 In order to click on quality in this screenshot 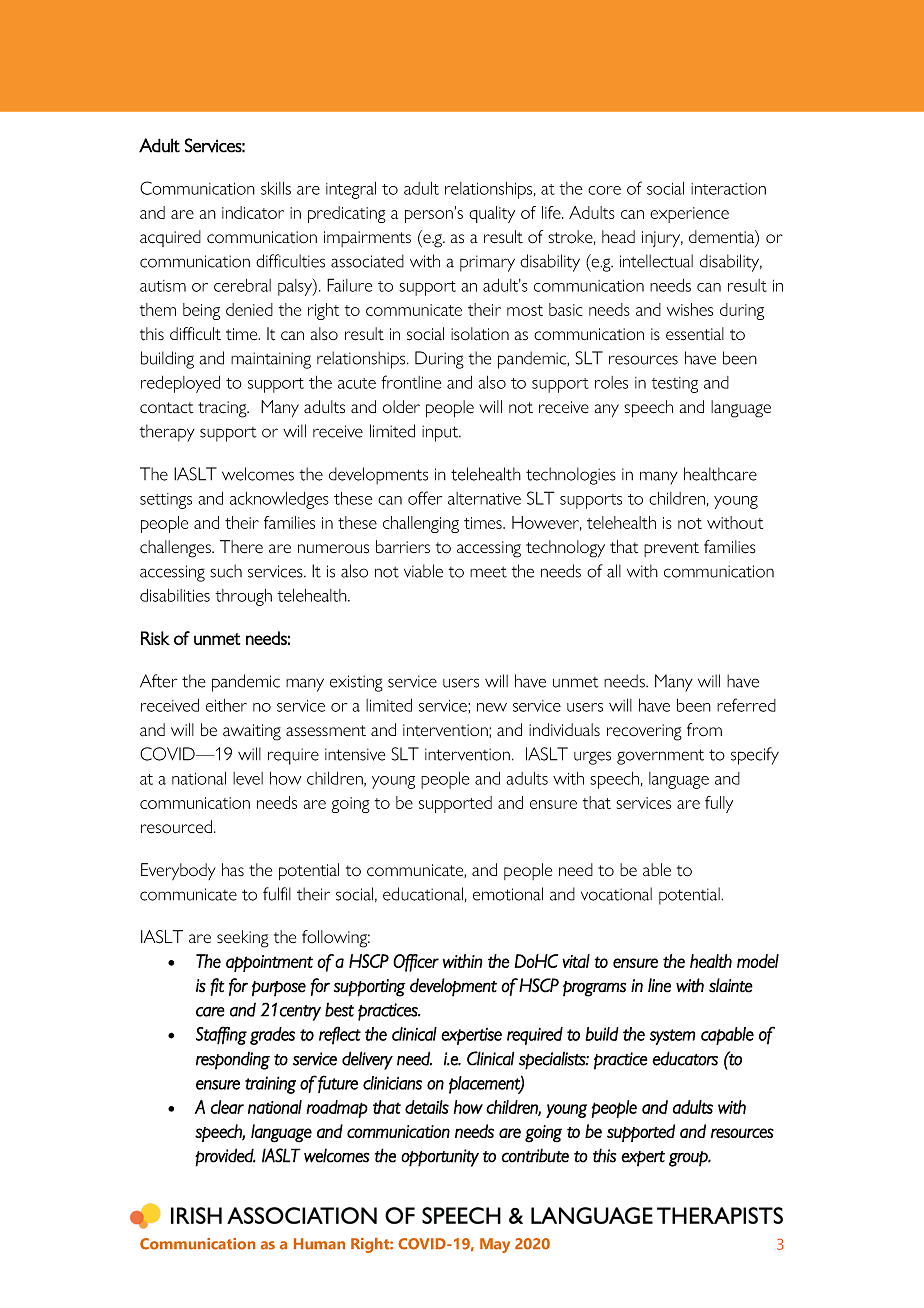, I will do `click(492, 214)`.
